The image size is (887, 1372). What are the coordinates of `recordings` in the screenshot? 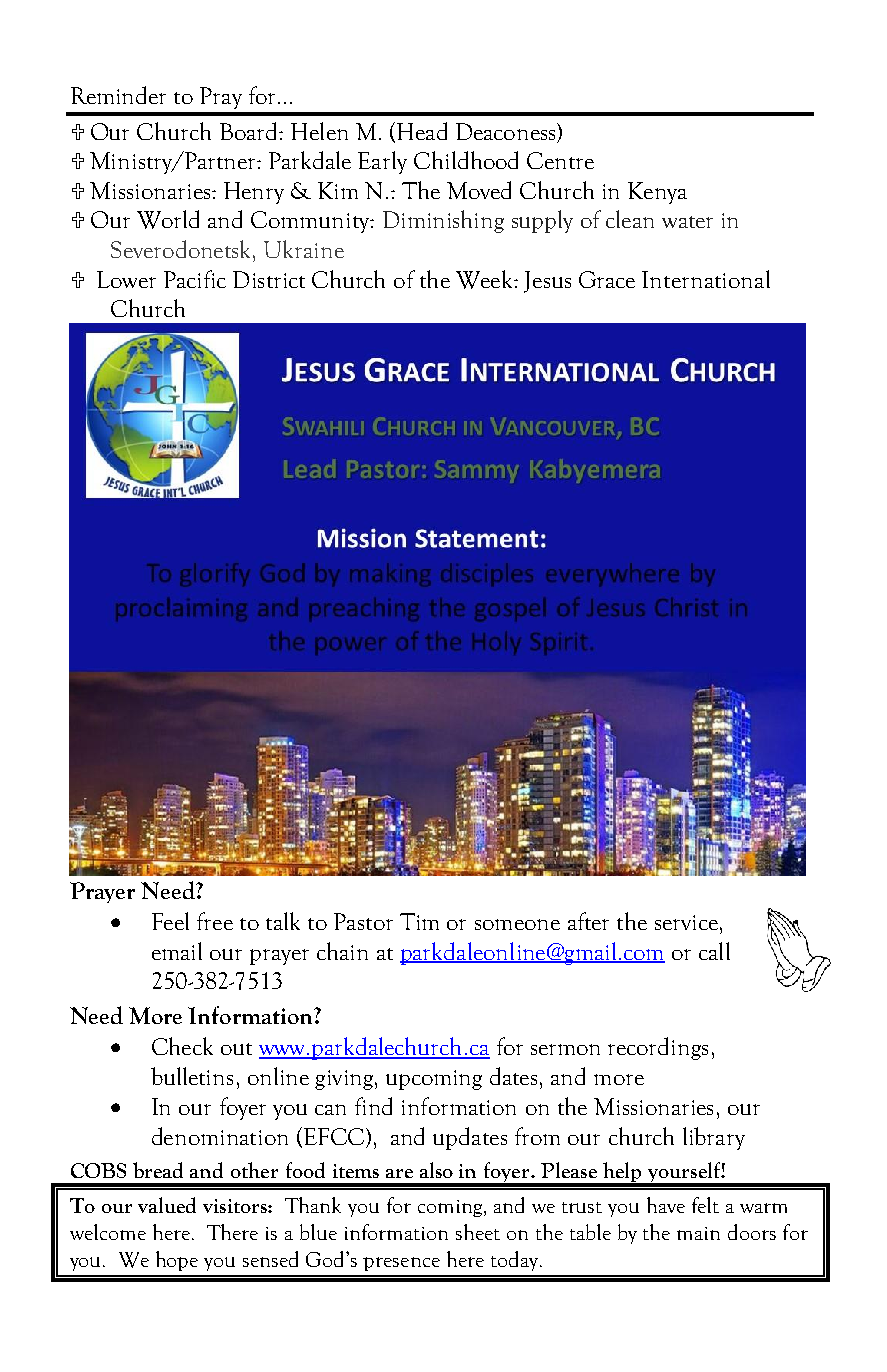 It's located at (658, 1048).
